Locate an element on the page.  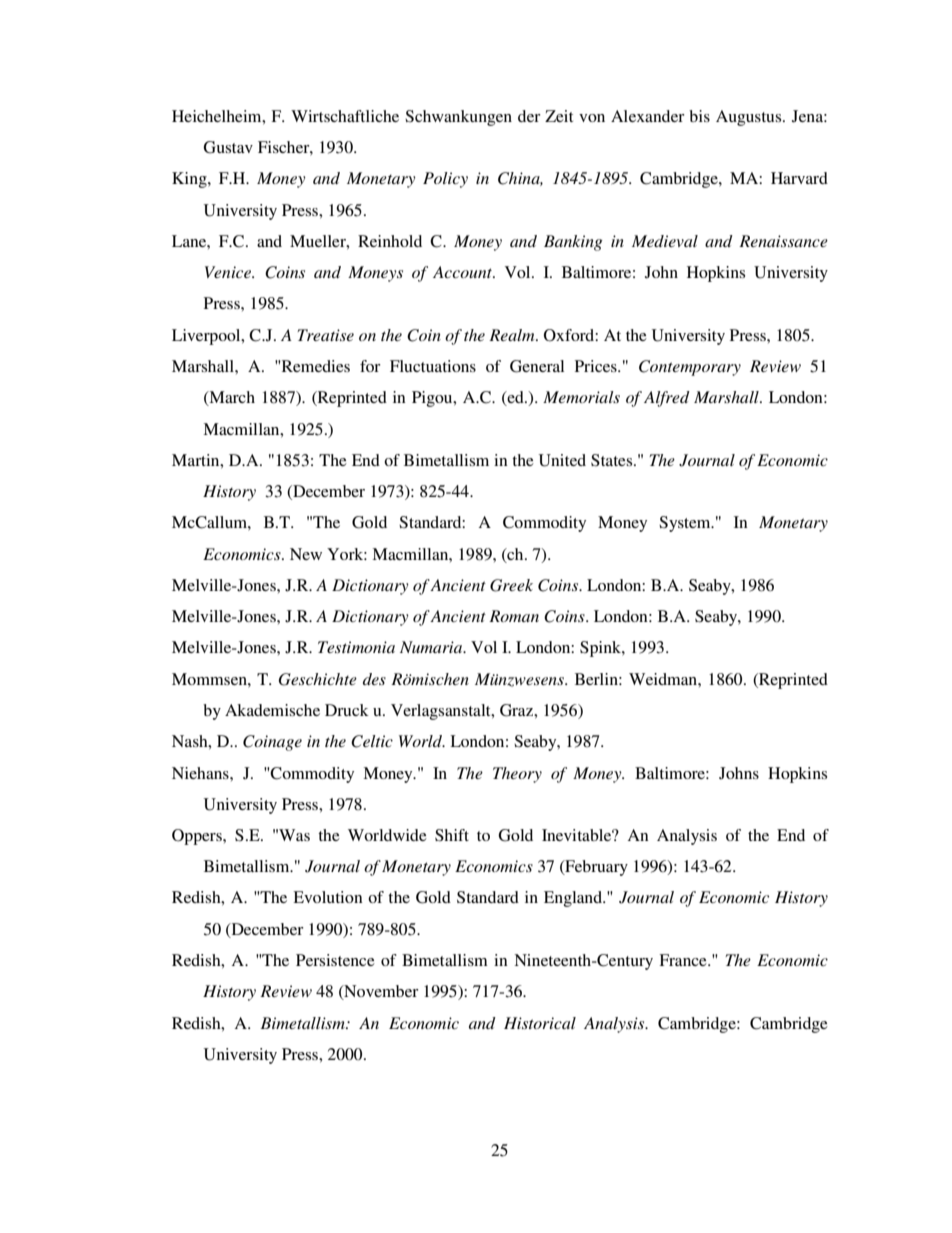
Theory is located at coordinates (517, 775).
